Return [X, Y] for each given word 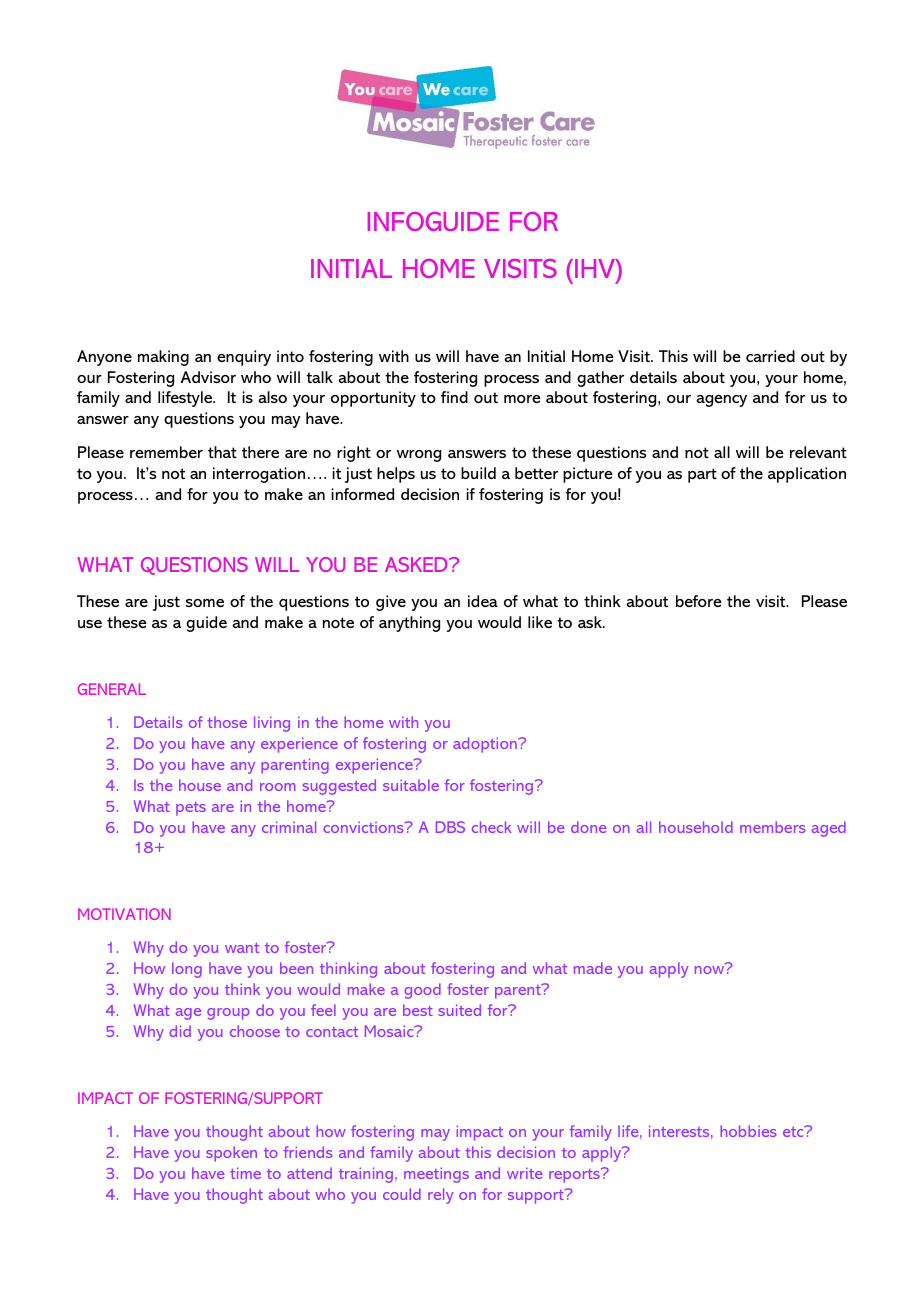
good [422, 991]
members [773, 827]
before [699, 601]
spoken [231, 1154]
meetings [436, 1175]
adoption [486, 745]
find [454, 397]
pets [191, 809]
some [205, 603]
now [709, 970]
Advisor [208, 377]
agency [721, 401]
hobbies [748, 1131]
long [187, 970]
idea [483, 601]
